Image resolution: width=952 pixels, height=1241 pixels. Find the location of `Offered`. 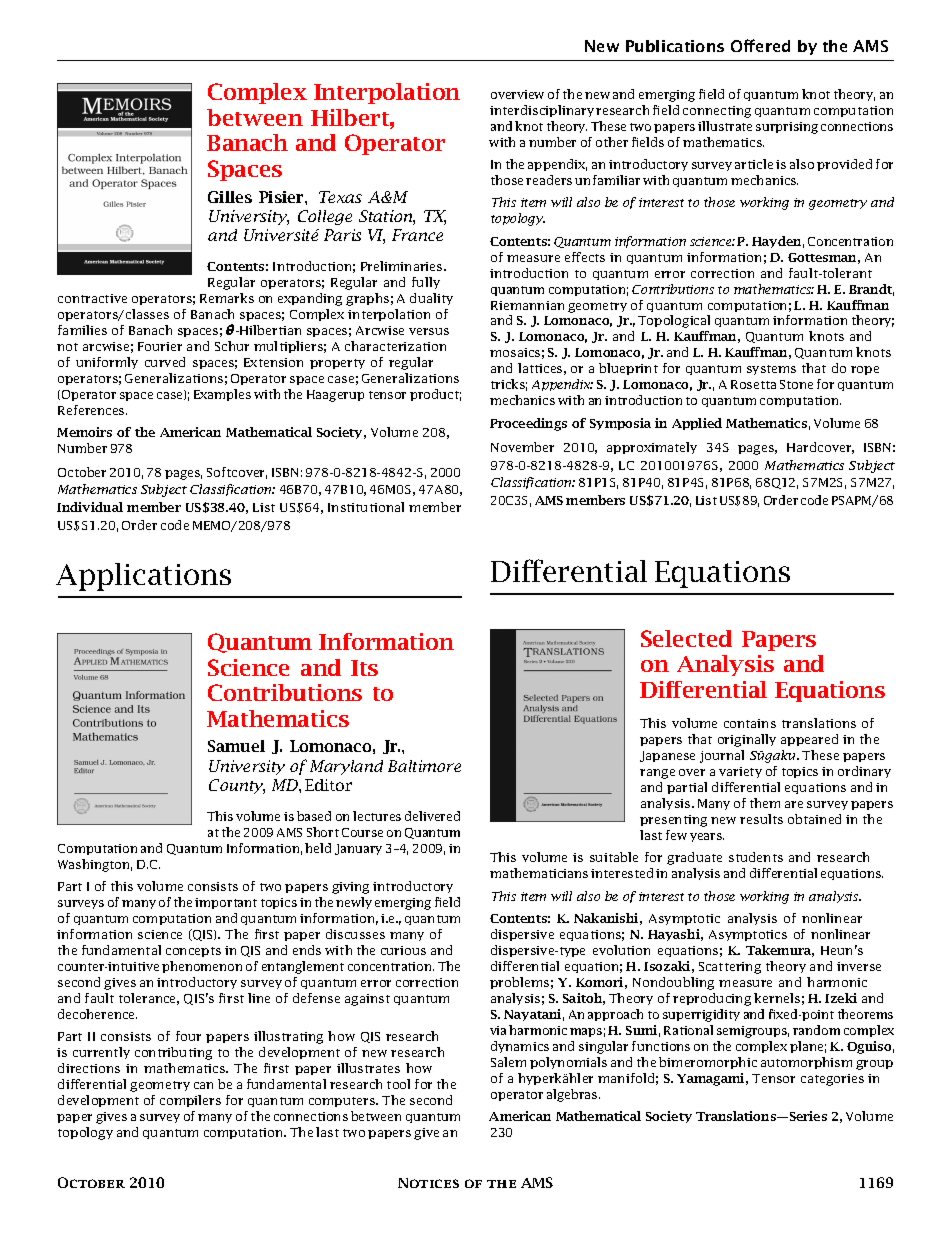

Offered is located at coordinates (760, 45).
